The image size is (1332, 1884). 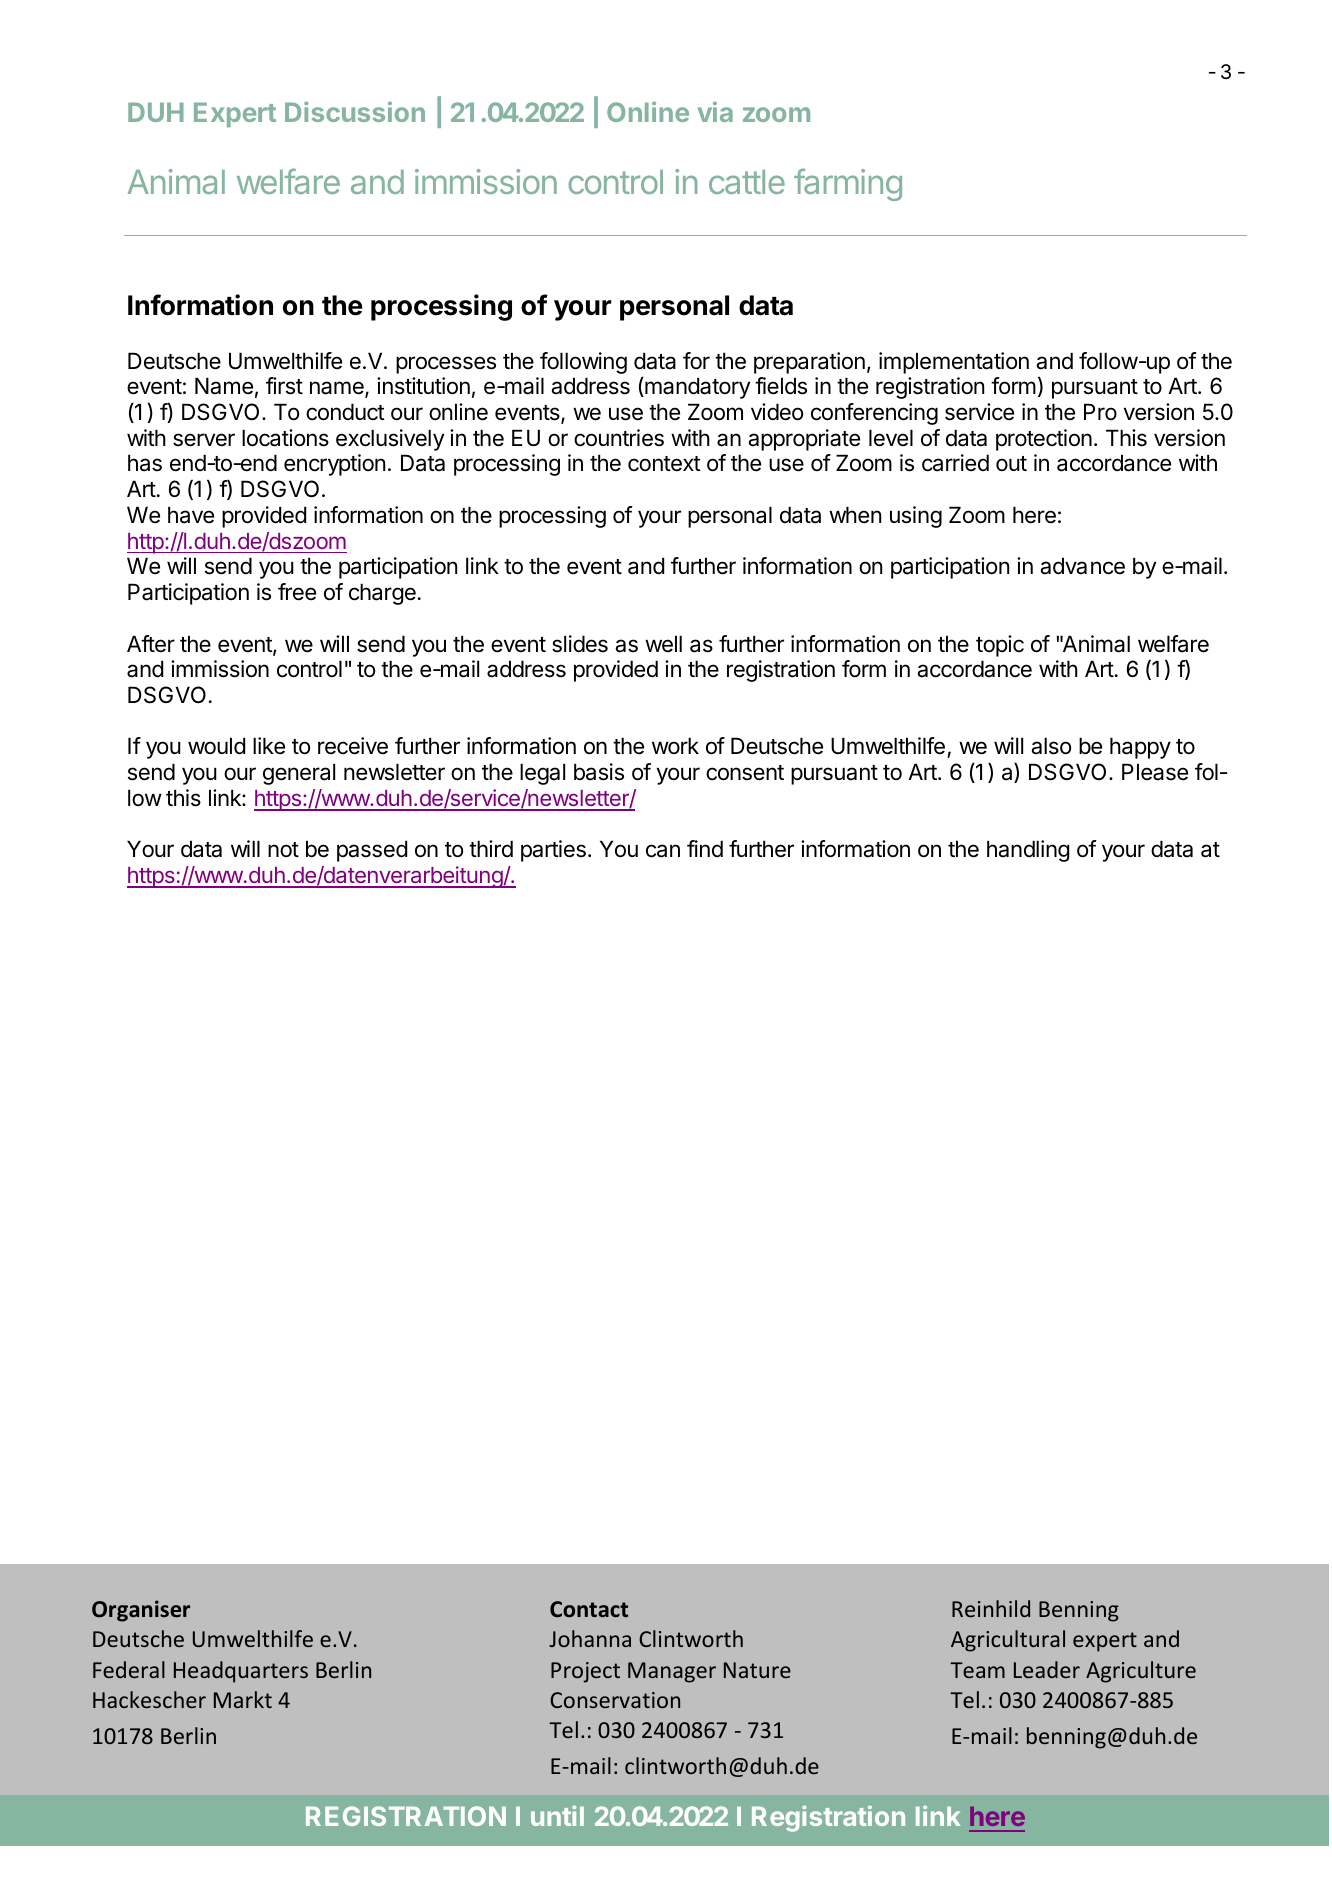 What do you see at coordinates (299, 774) in the document?
I see `general` at bounding box center [299, 774].
